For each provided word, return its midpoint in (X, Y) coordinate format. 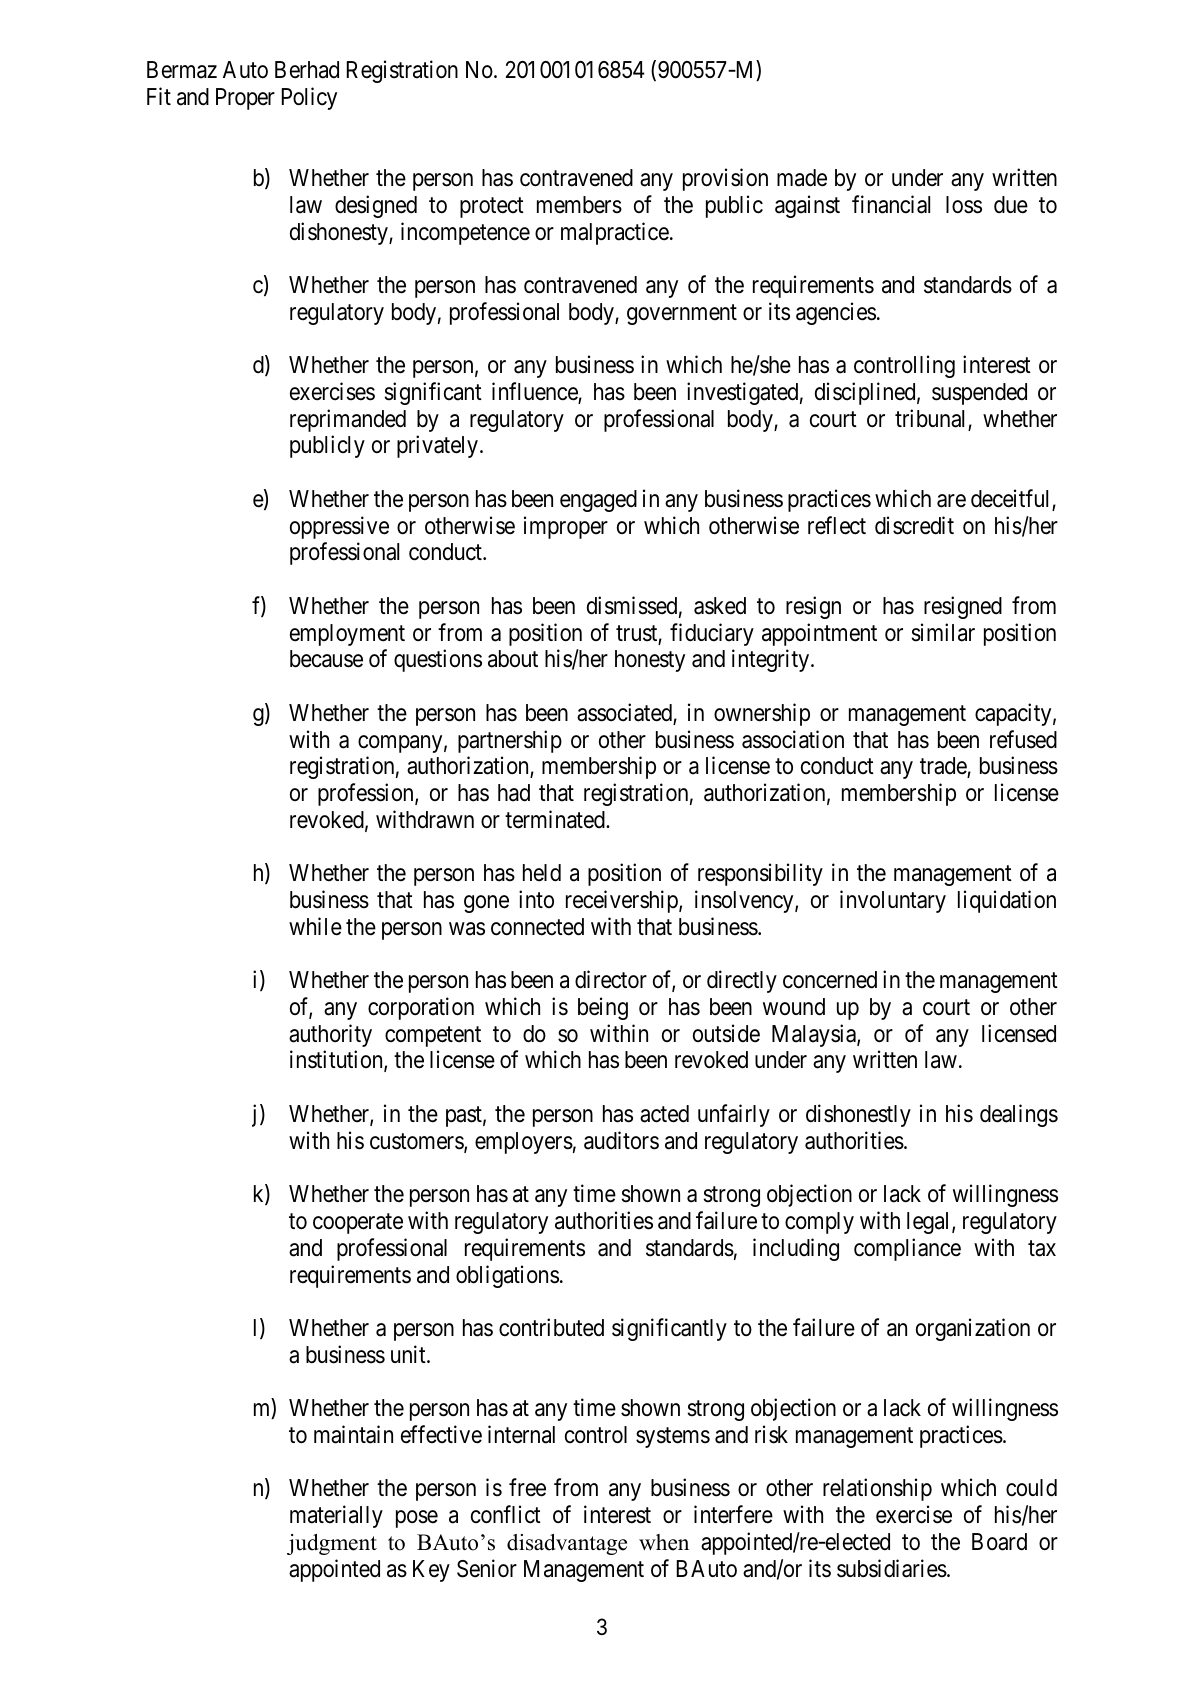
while (315, 926)
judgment (332, 1544)
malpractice (615, 233)
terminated (556, 819)
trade (944, 767)
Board (999, 1542)
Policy (309, 98)
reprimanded (348, 420)
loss (964, 205)
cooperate (358, 1223)
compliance (907, 1249)
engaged (598, 501)
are (951, 501)
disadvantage (567, 1544)
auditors (621, 1140)
